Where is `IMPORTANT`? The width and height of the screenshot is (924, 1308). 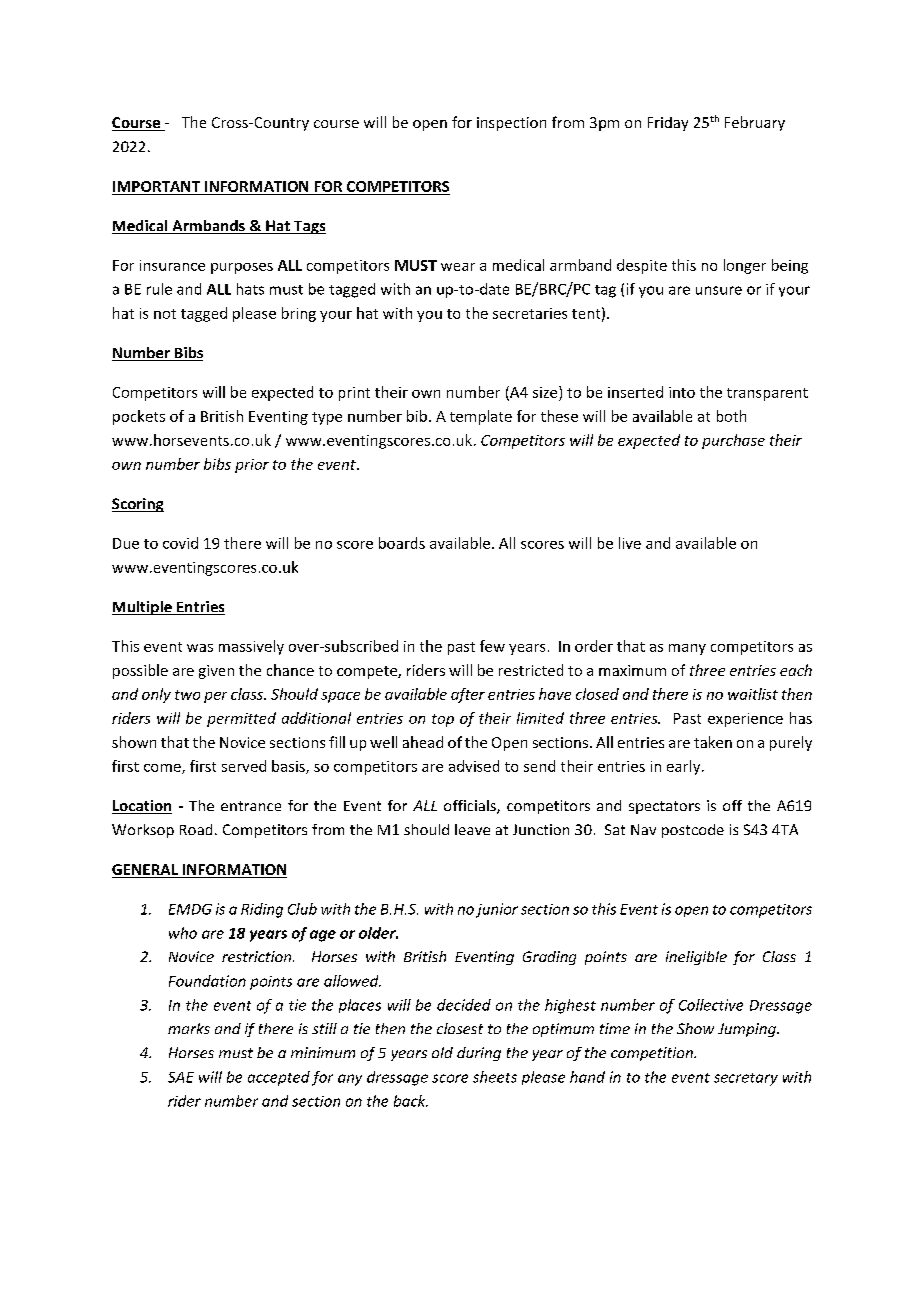
IMPORTANT is located at coordinates (156, 186).
